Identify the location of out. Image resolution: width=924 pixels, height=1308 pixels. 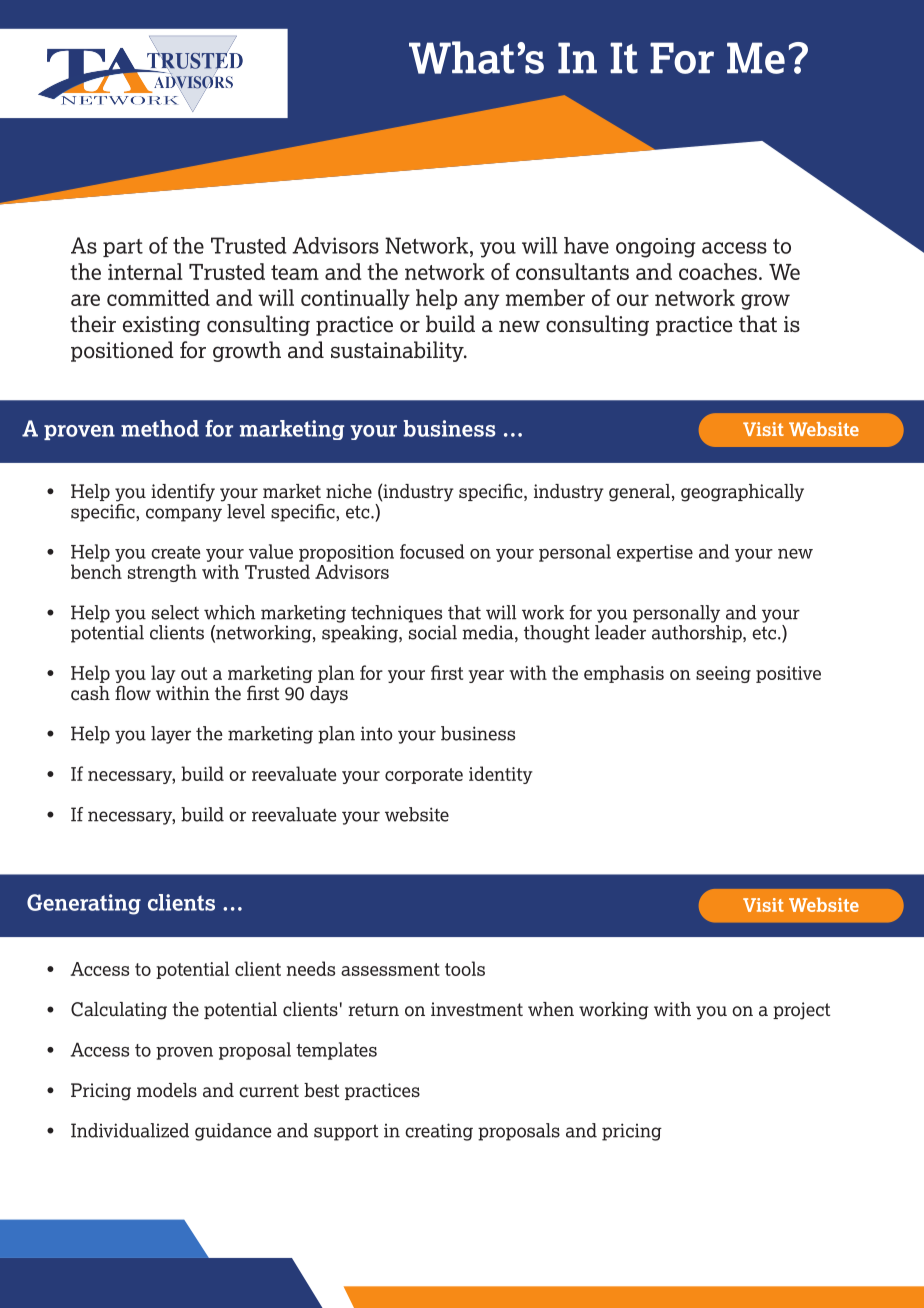
(194, 673).
